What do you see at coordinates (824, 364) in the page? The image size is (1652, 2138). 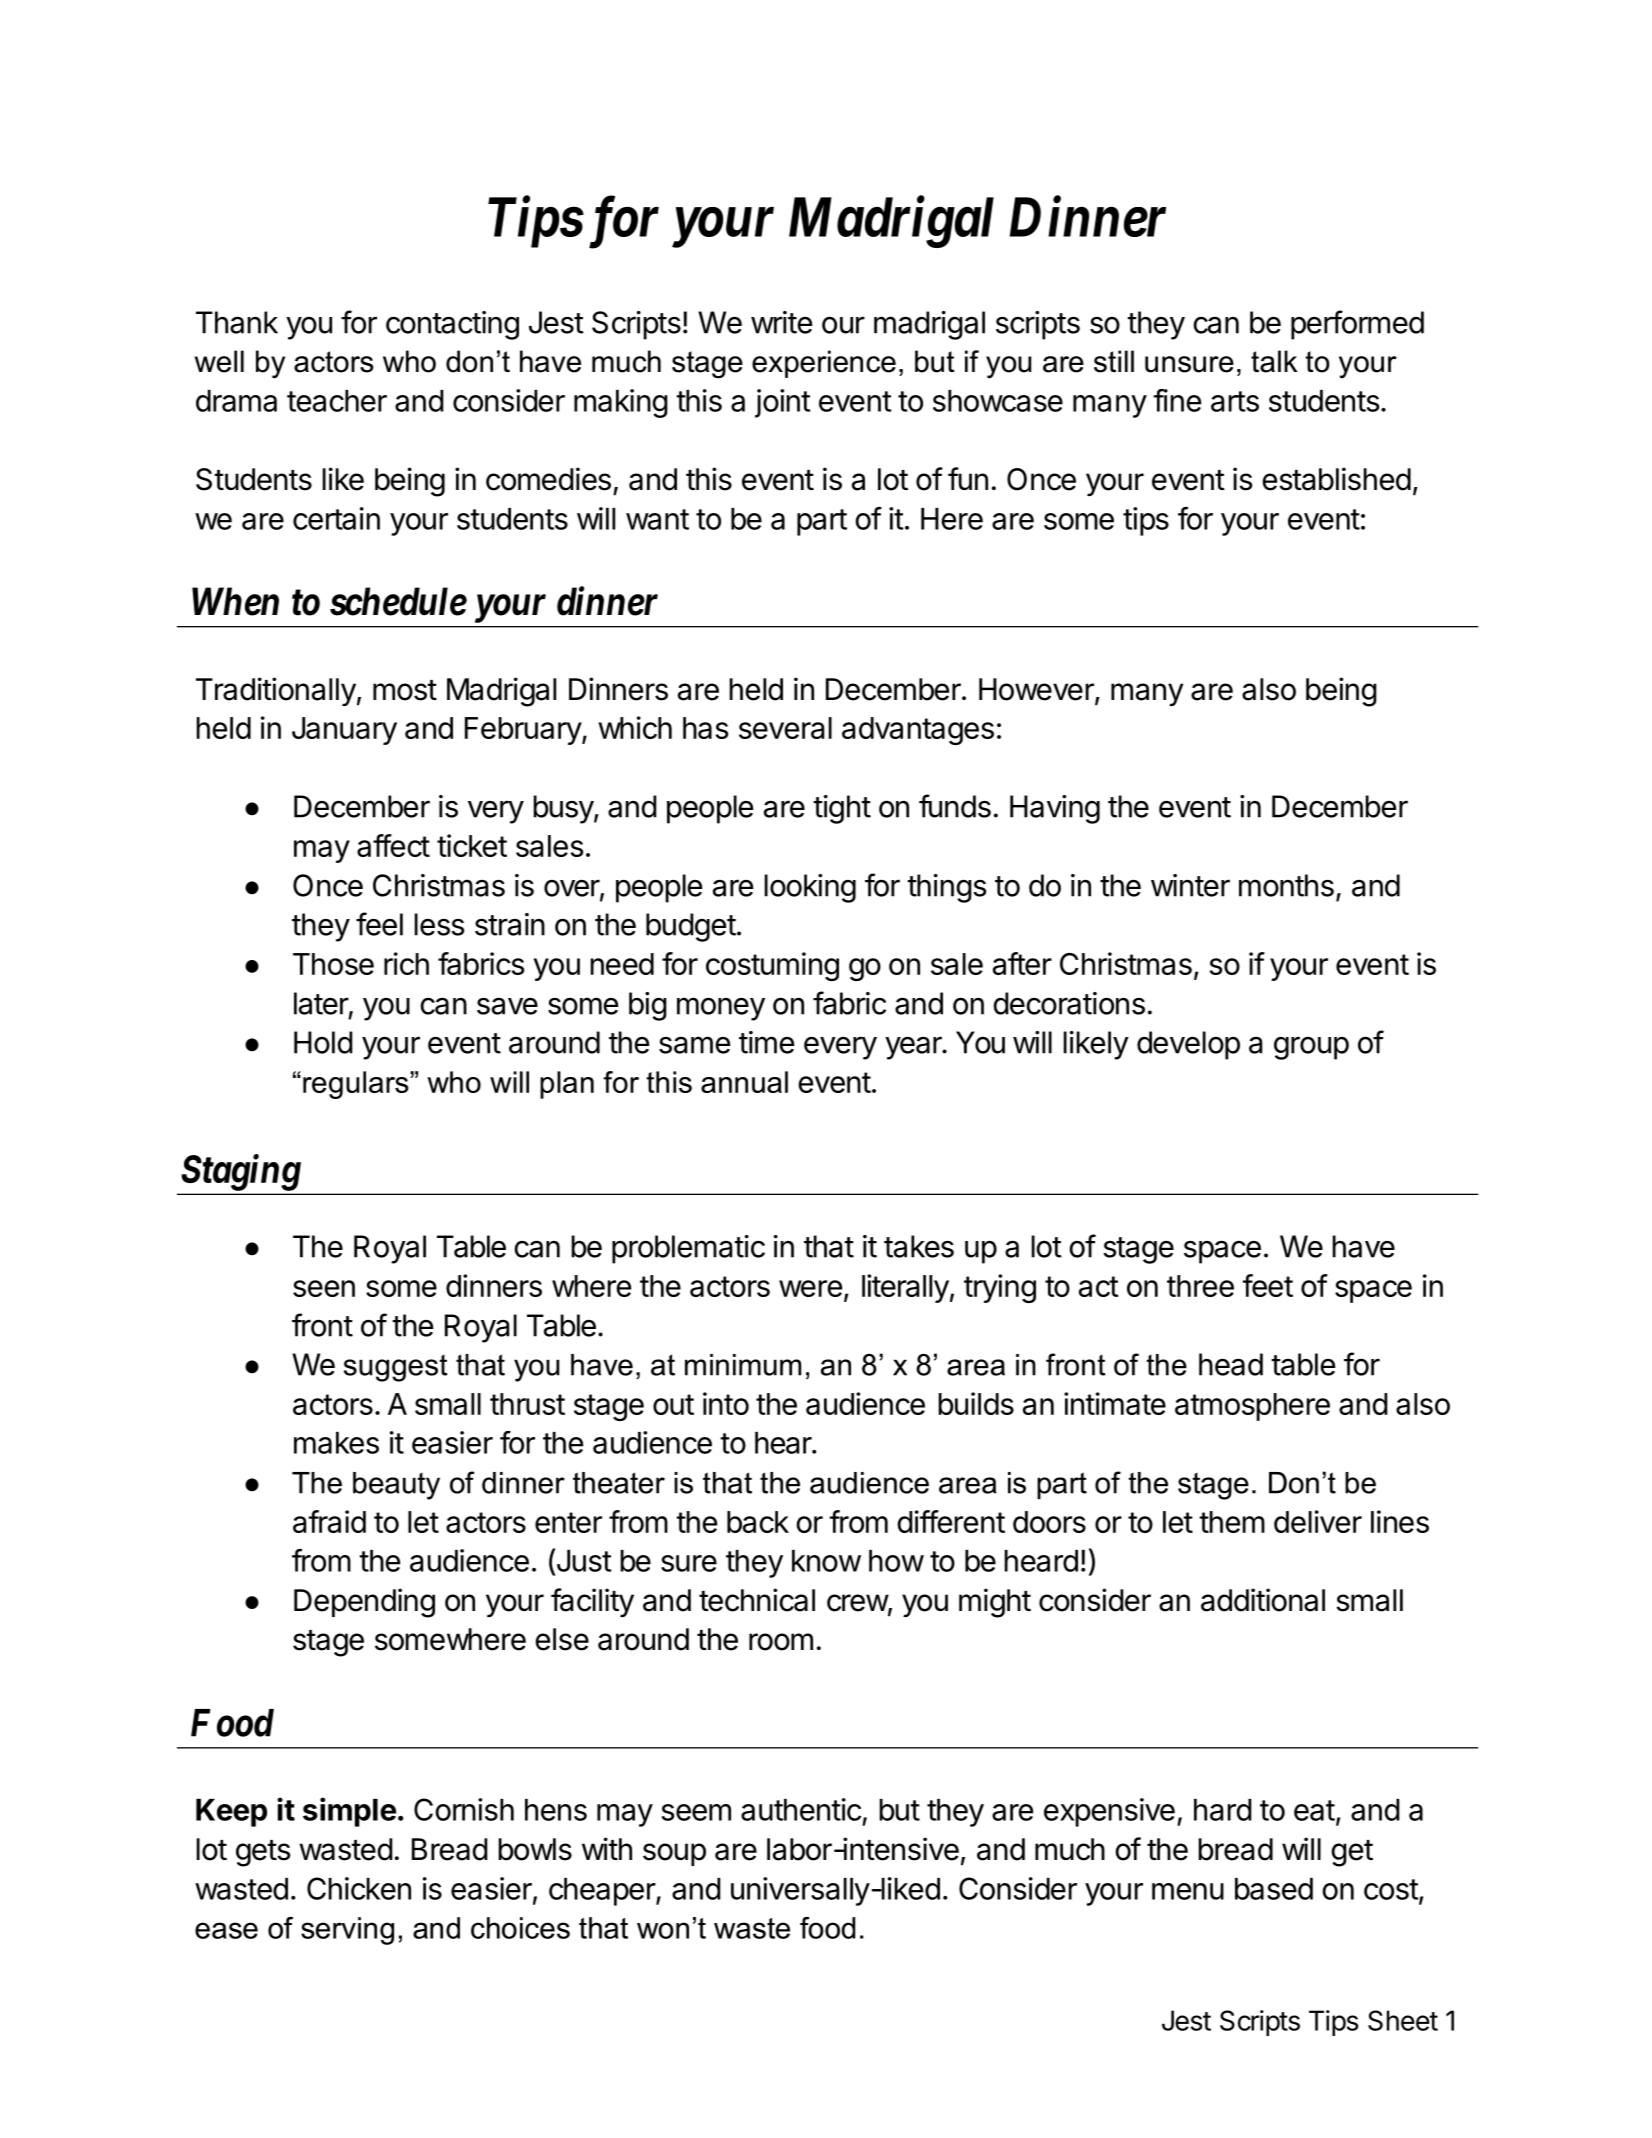 I see `experience` at bounding box center [824, 364].
